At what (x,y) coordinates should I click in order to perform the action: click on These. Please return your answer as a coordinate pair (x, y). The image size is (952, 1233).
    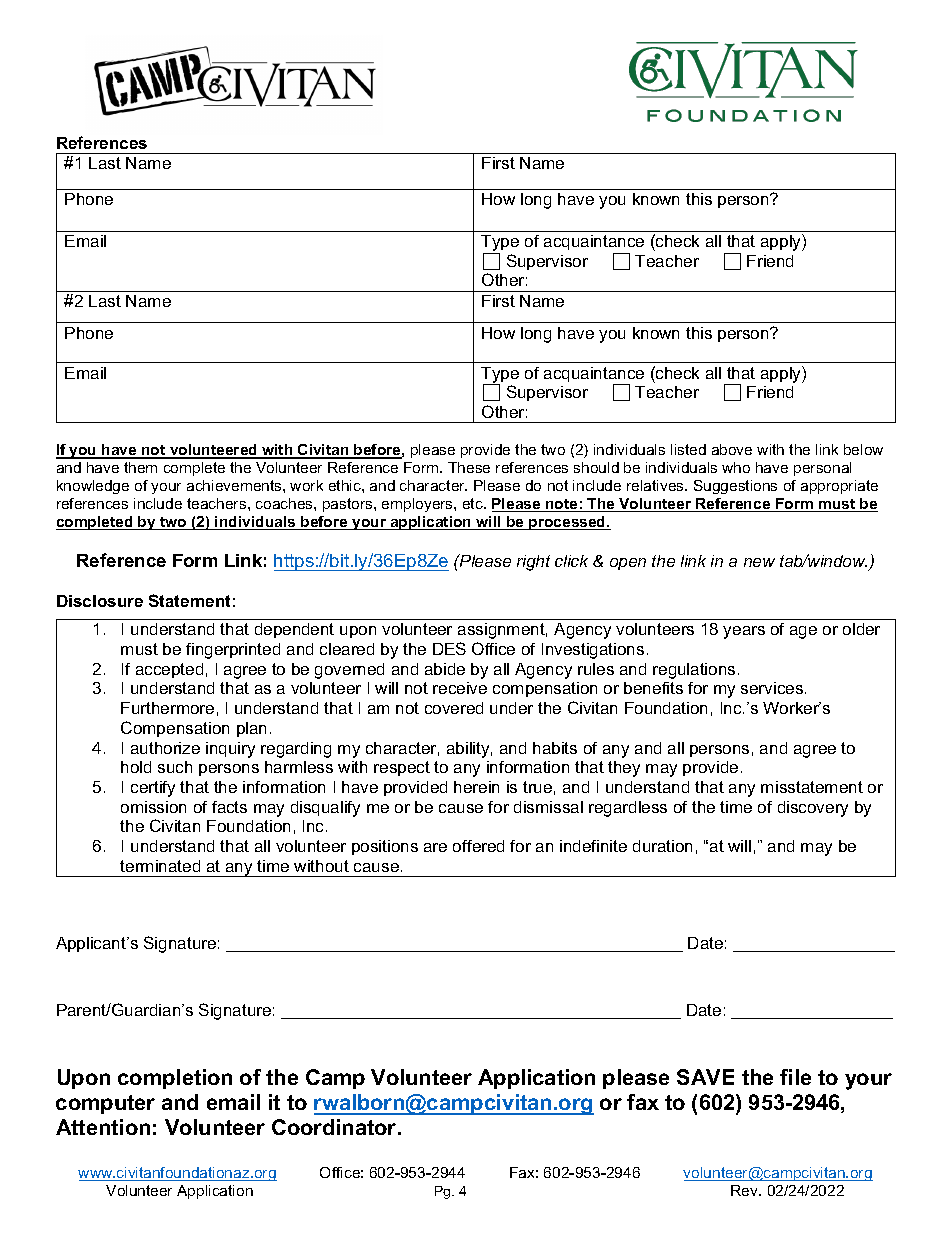
    Looking at the image, I should click on (469, 467).
